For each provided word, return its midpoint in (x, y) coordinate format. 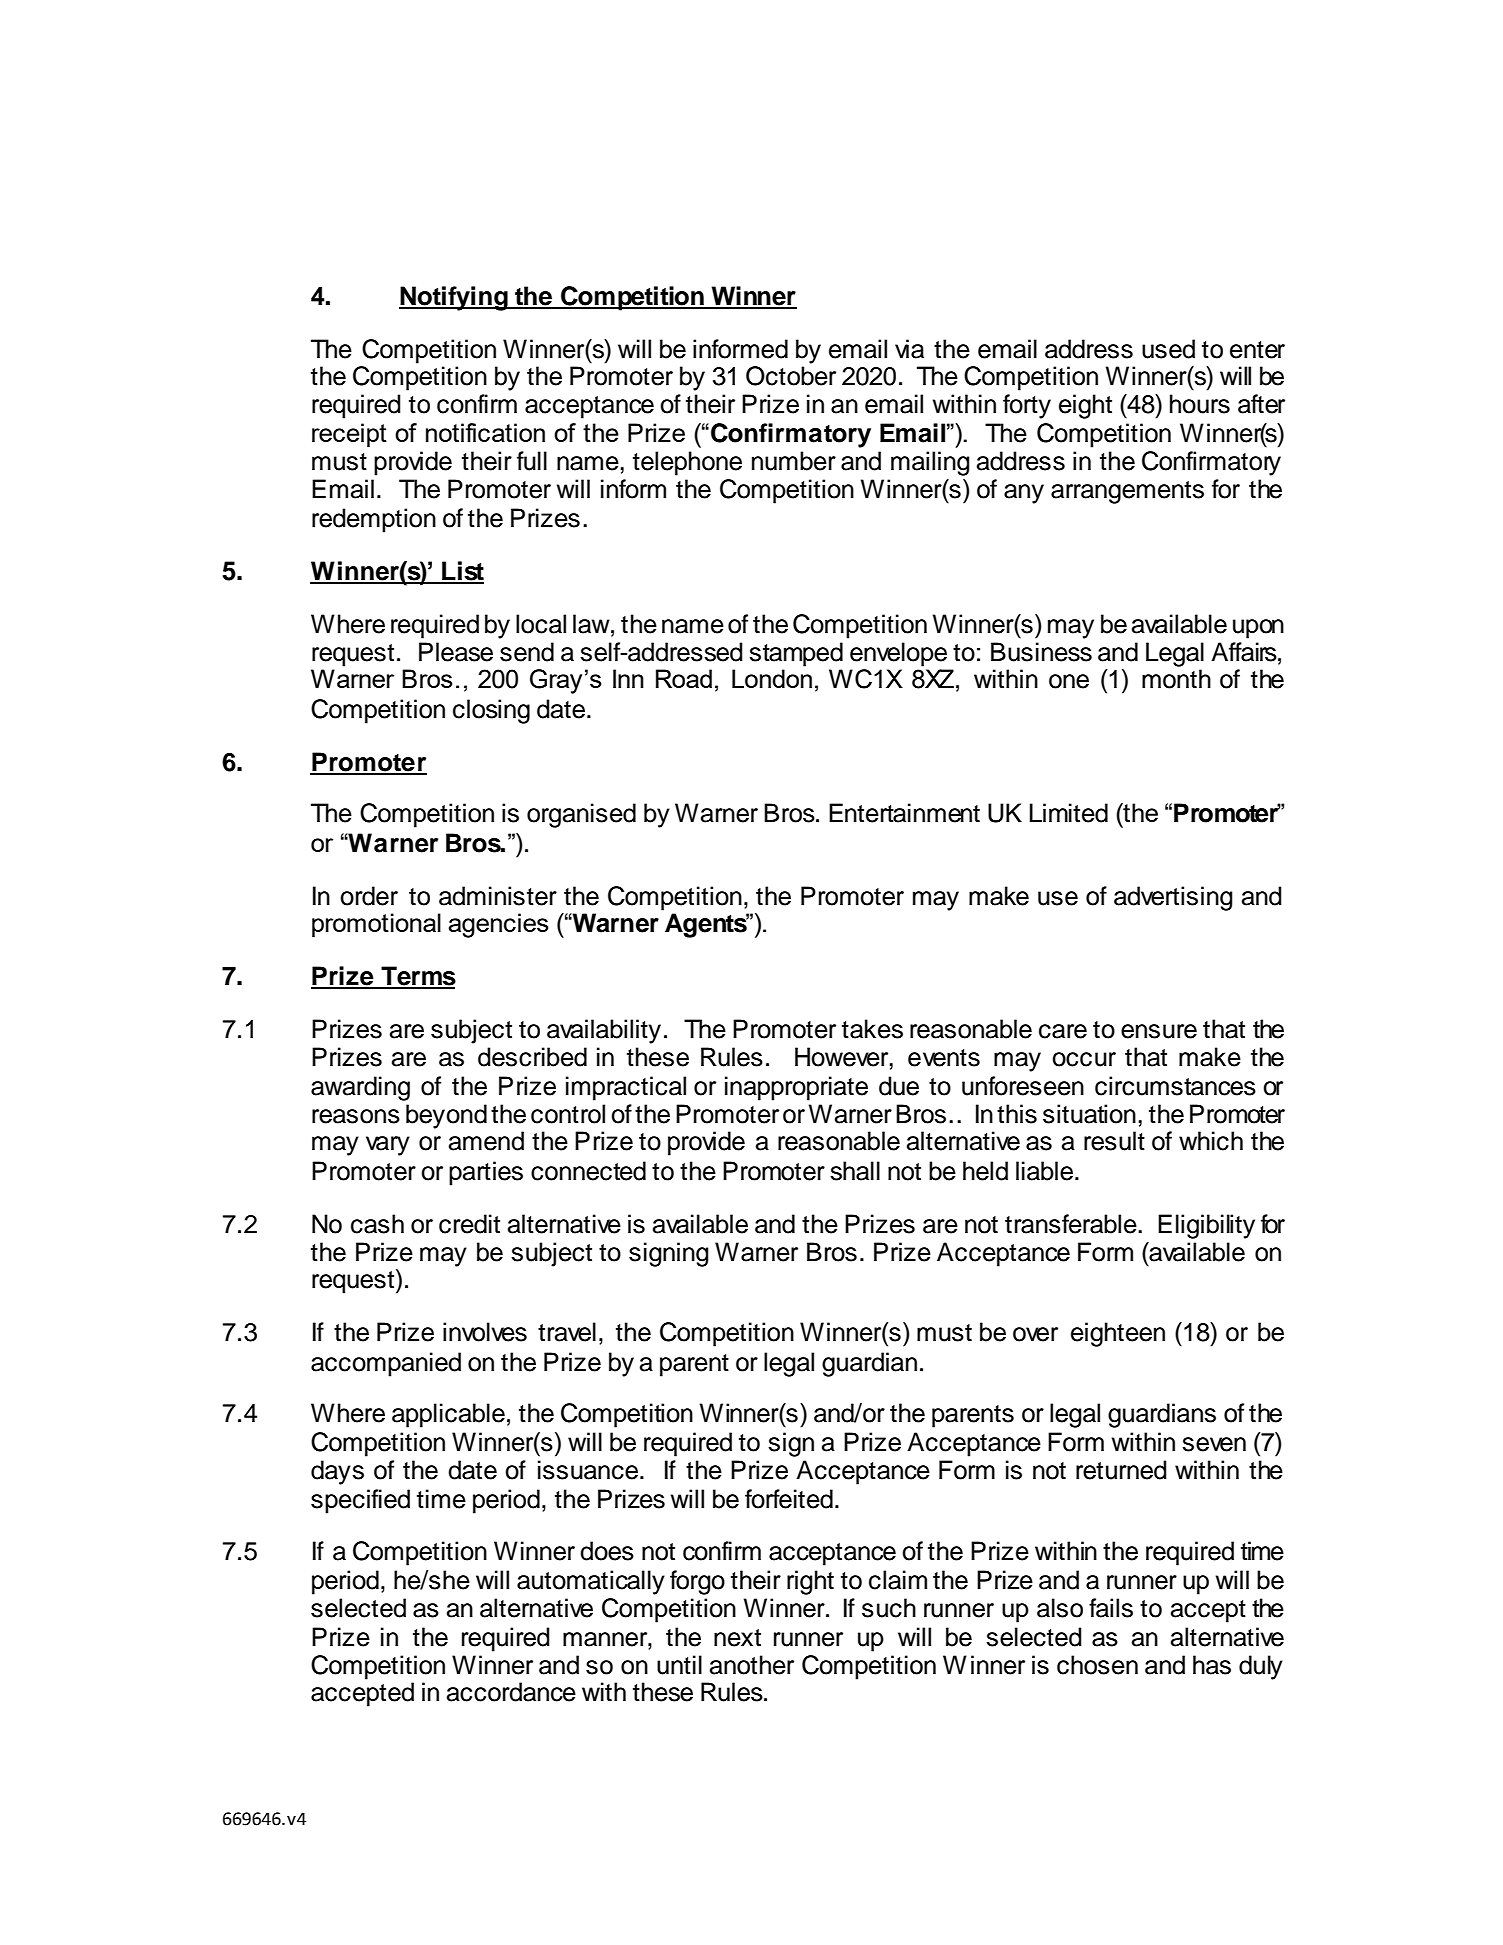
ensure (1159, 1031)
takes (872, 1029)
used (1168, 349)
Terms (417, 977)
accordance (511, 1692)
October (791, 376)
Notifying (454, 298)
